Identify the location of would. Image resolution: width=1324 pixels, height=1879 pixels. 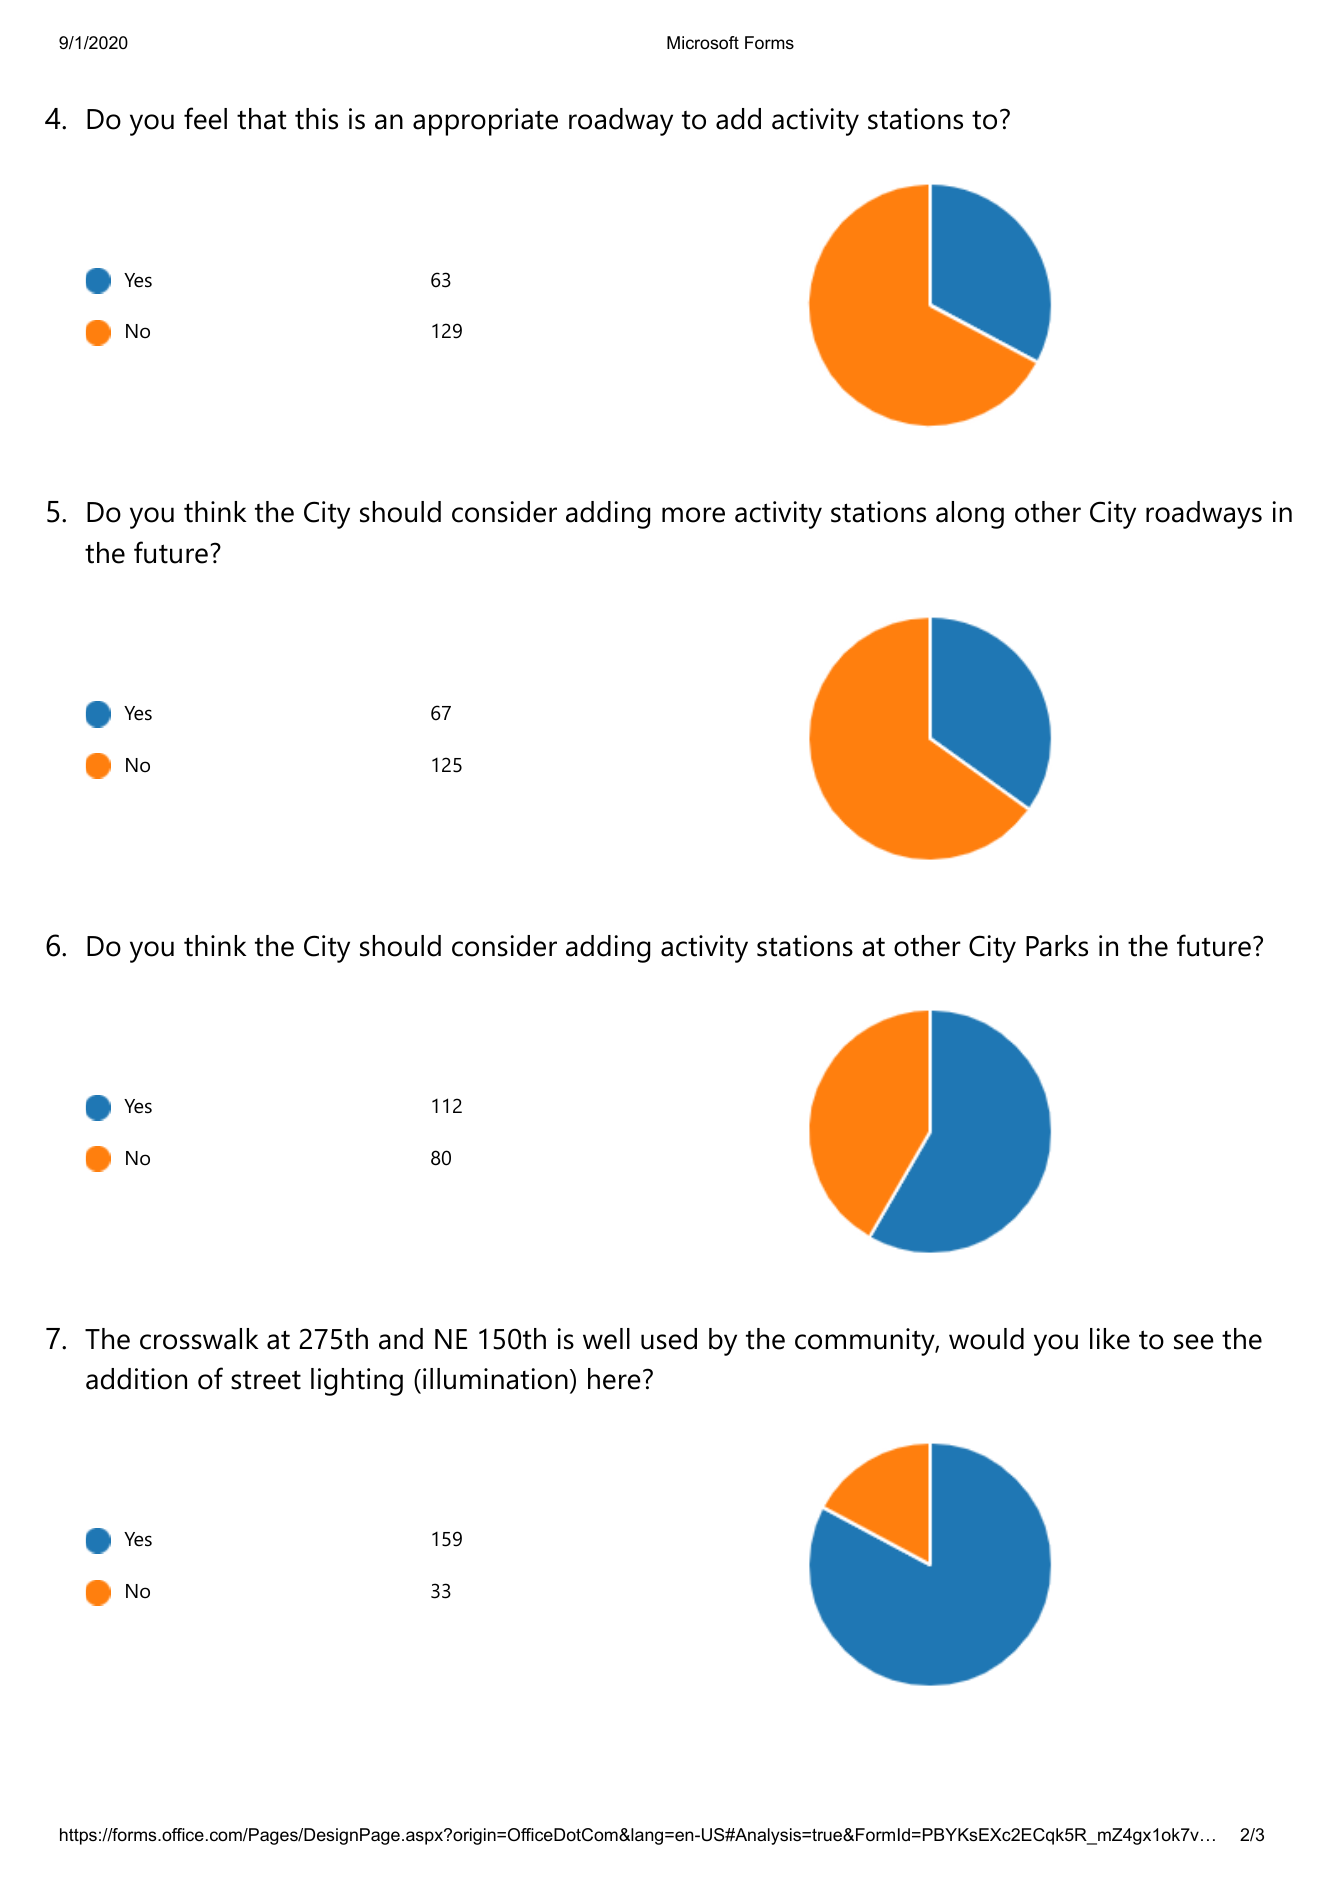
(986, 1339).
